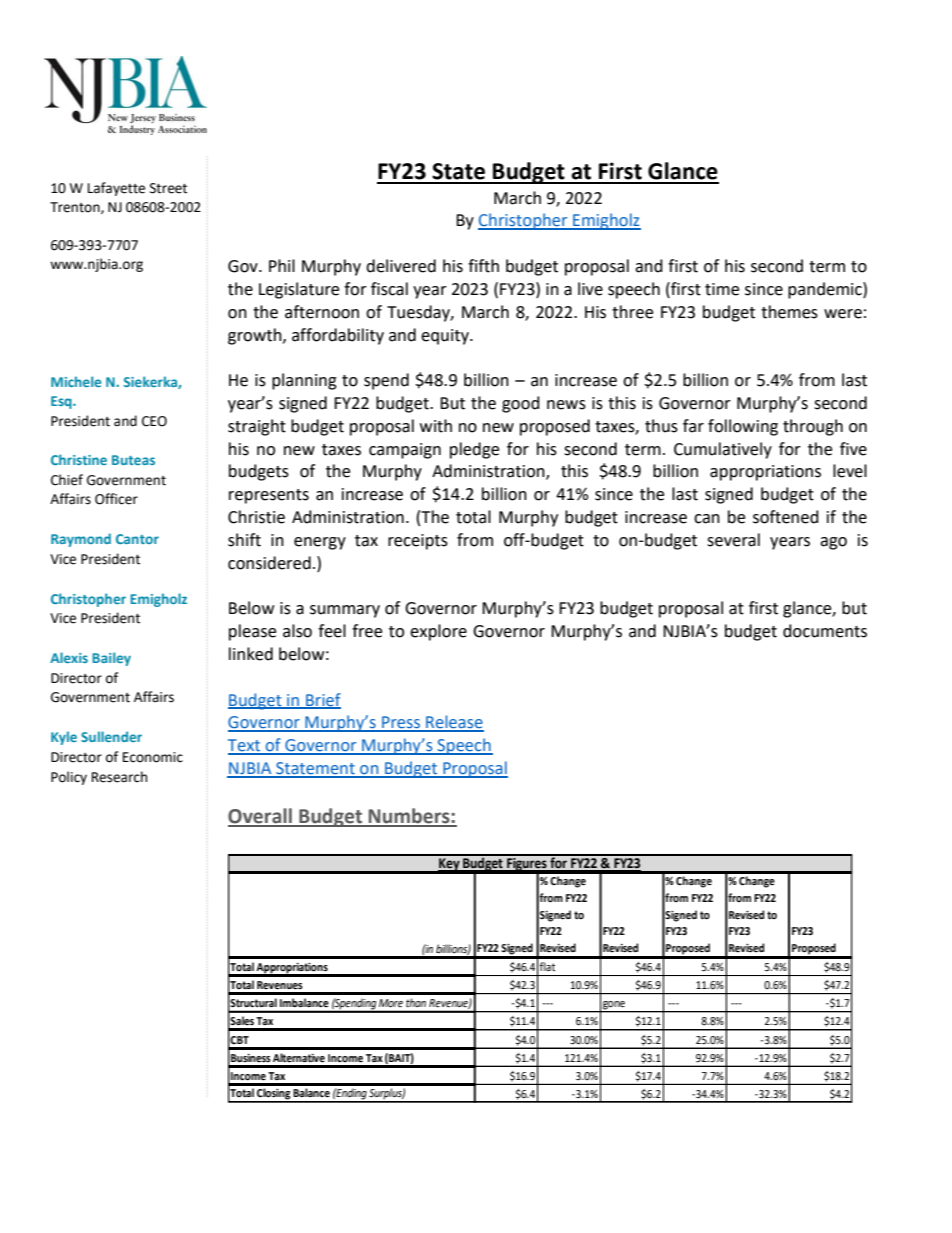 This image has width=952, height=1233. Describe the element at coordinates (153, 757) in the image. I see `Economic` at that location.
